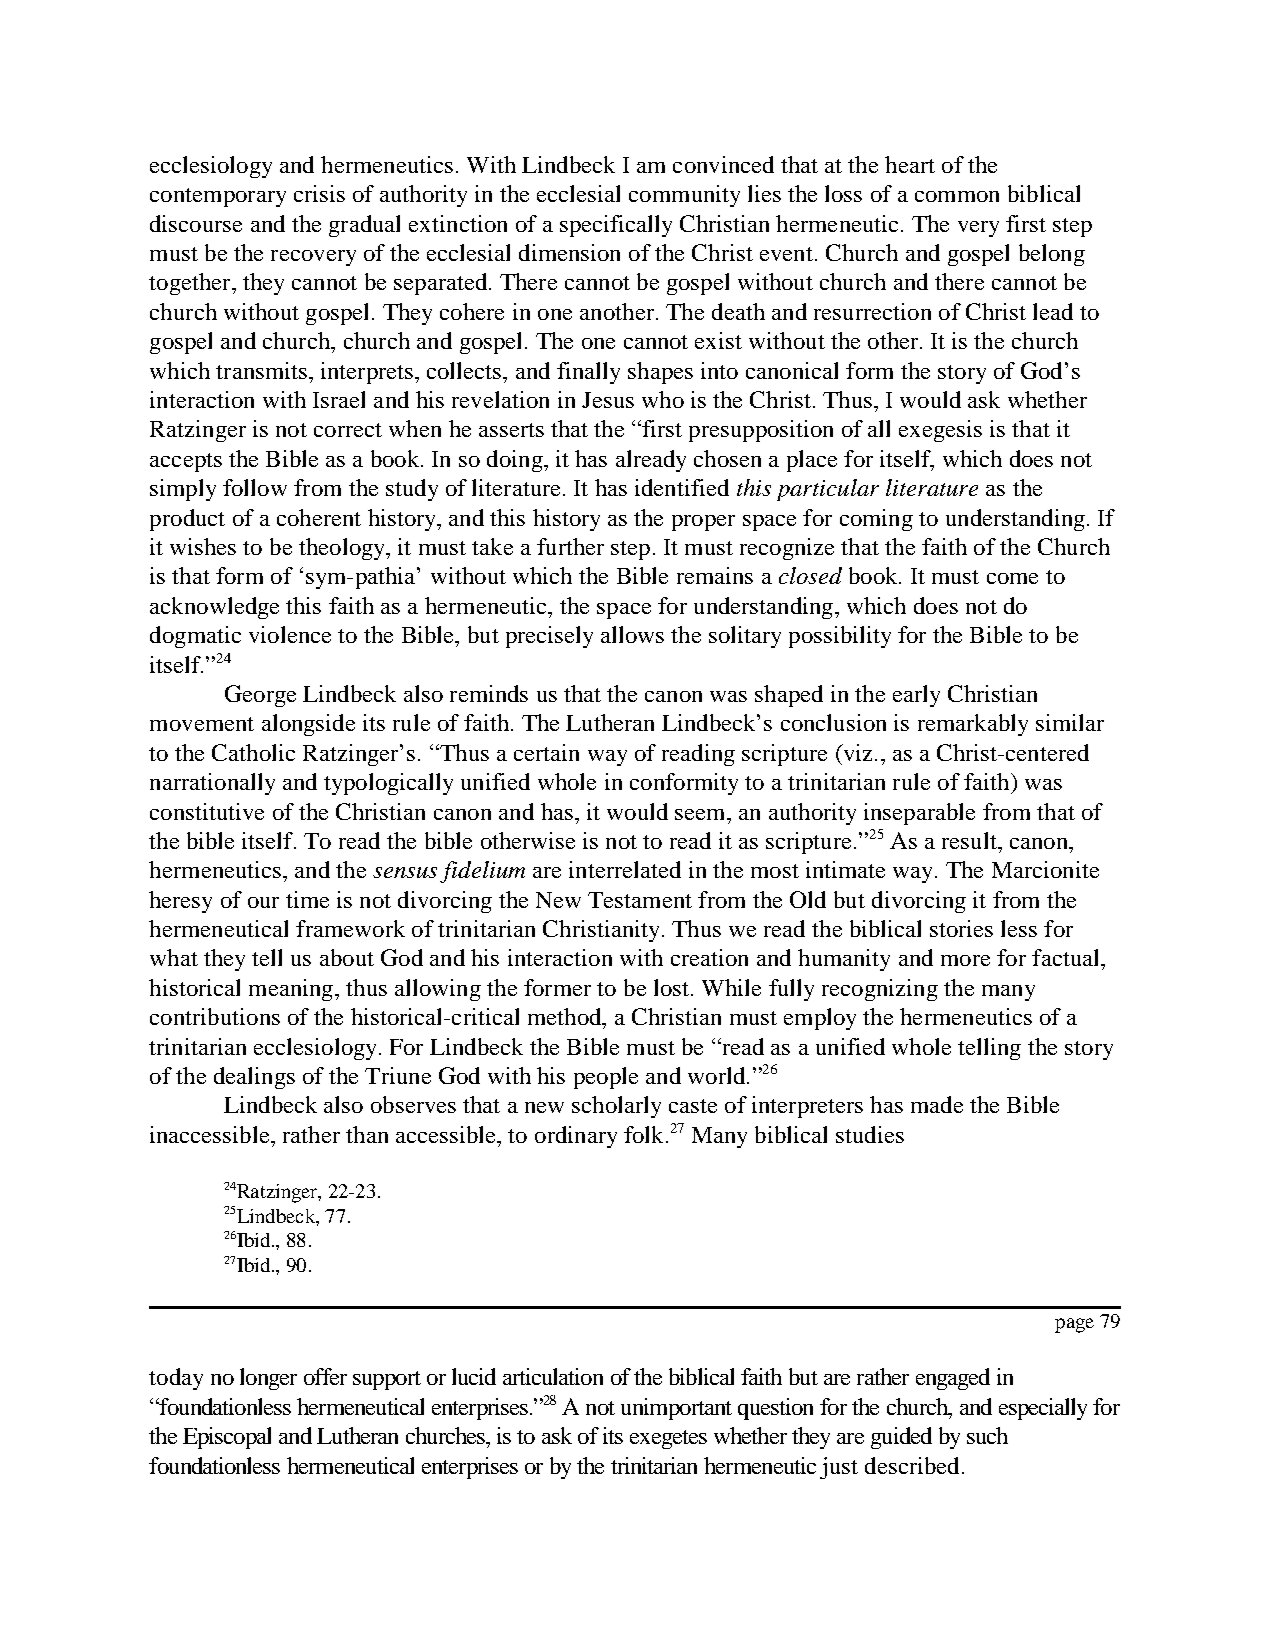 The height and width of the screenshot is (1644, 1270). I want to click on more, so click(965, 960).
